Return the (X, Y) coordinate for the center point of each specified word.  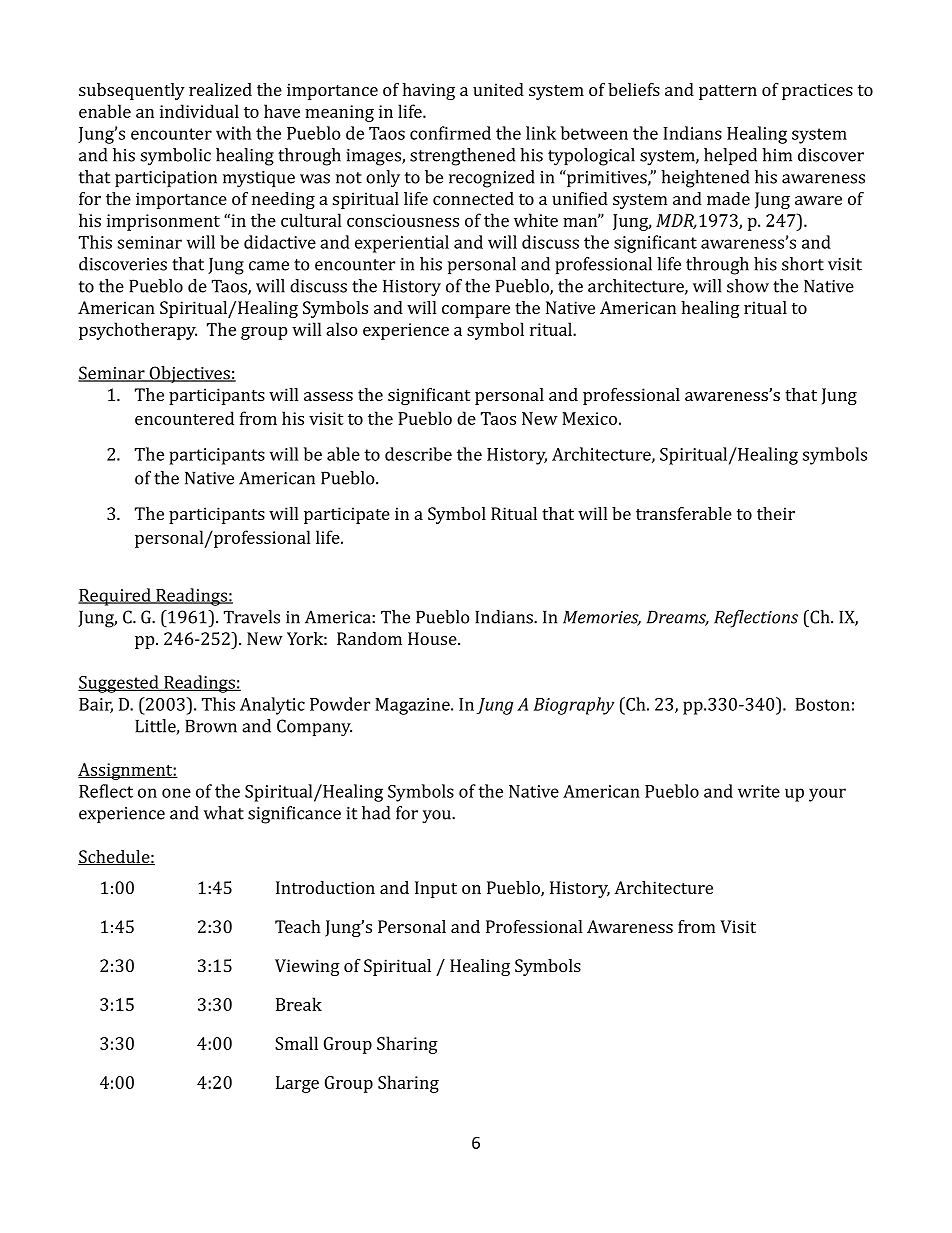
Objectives (189, 374)
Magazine (413, 706)
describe (418, 454)
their (776, 513)
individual (199, 111)
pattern (728, 92)
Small (296, 1043)
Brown (211, 726)
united (498, 89)
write (759, 791)
